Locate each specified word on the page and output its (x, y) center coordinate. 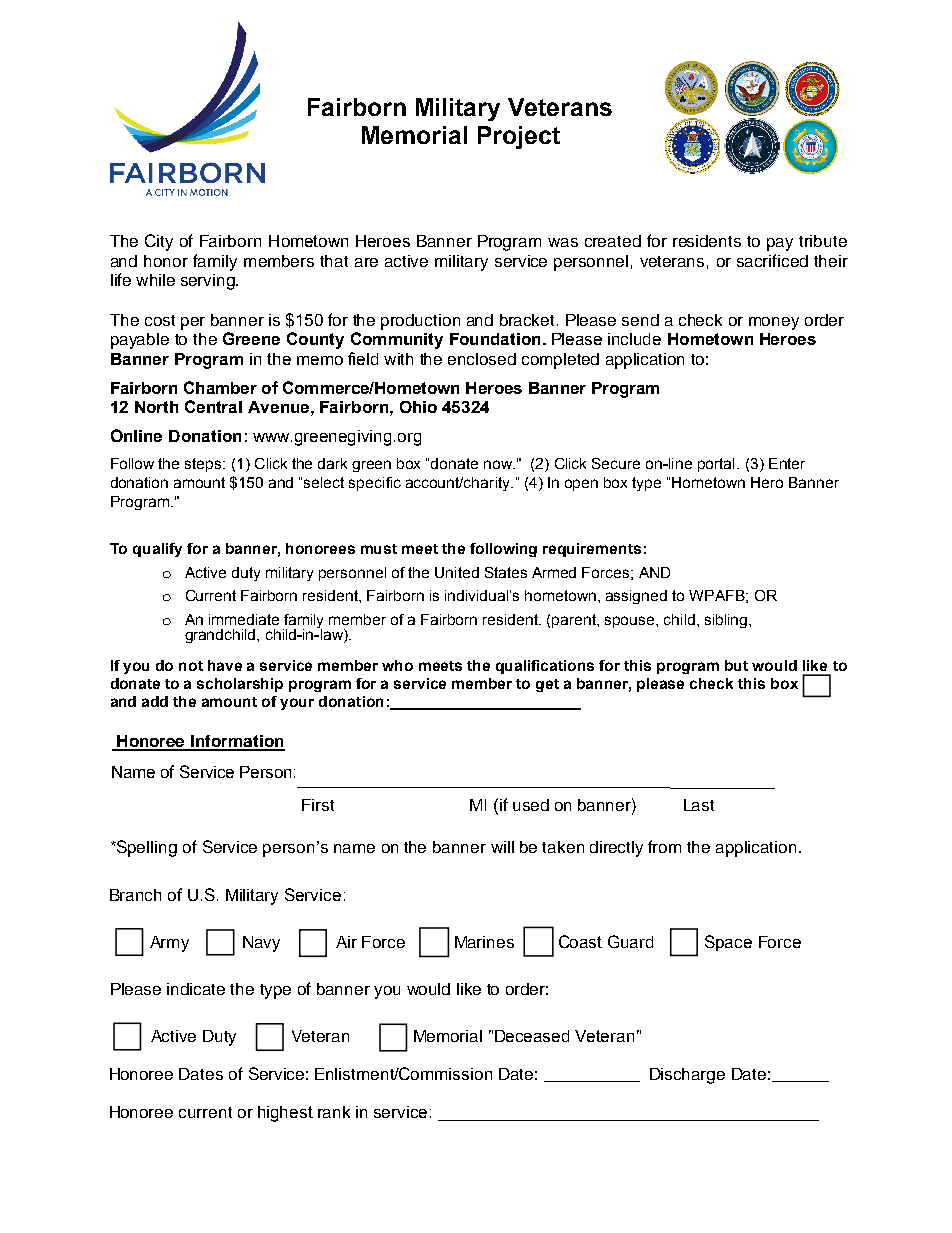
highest (285, 1114)
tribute (823, 241)
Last (699, 805)
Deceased (532, 1036)
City (159, 242)
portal (716, 465)
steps (204, 465)
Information (237, 742)
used (531, 805)
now (499, 464)
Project (519, 137)
